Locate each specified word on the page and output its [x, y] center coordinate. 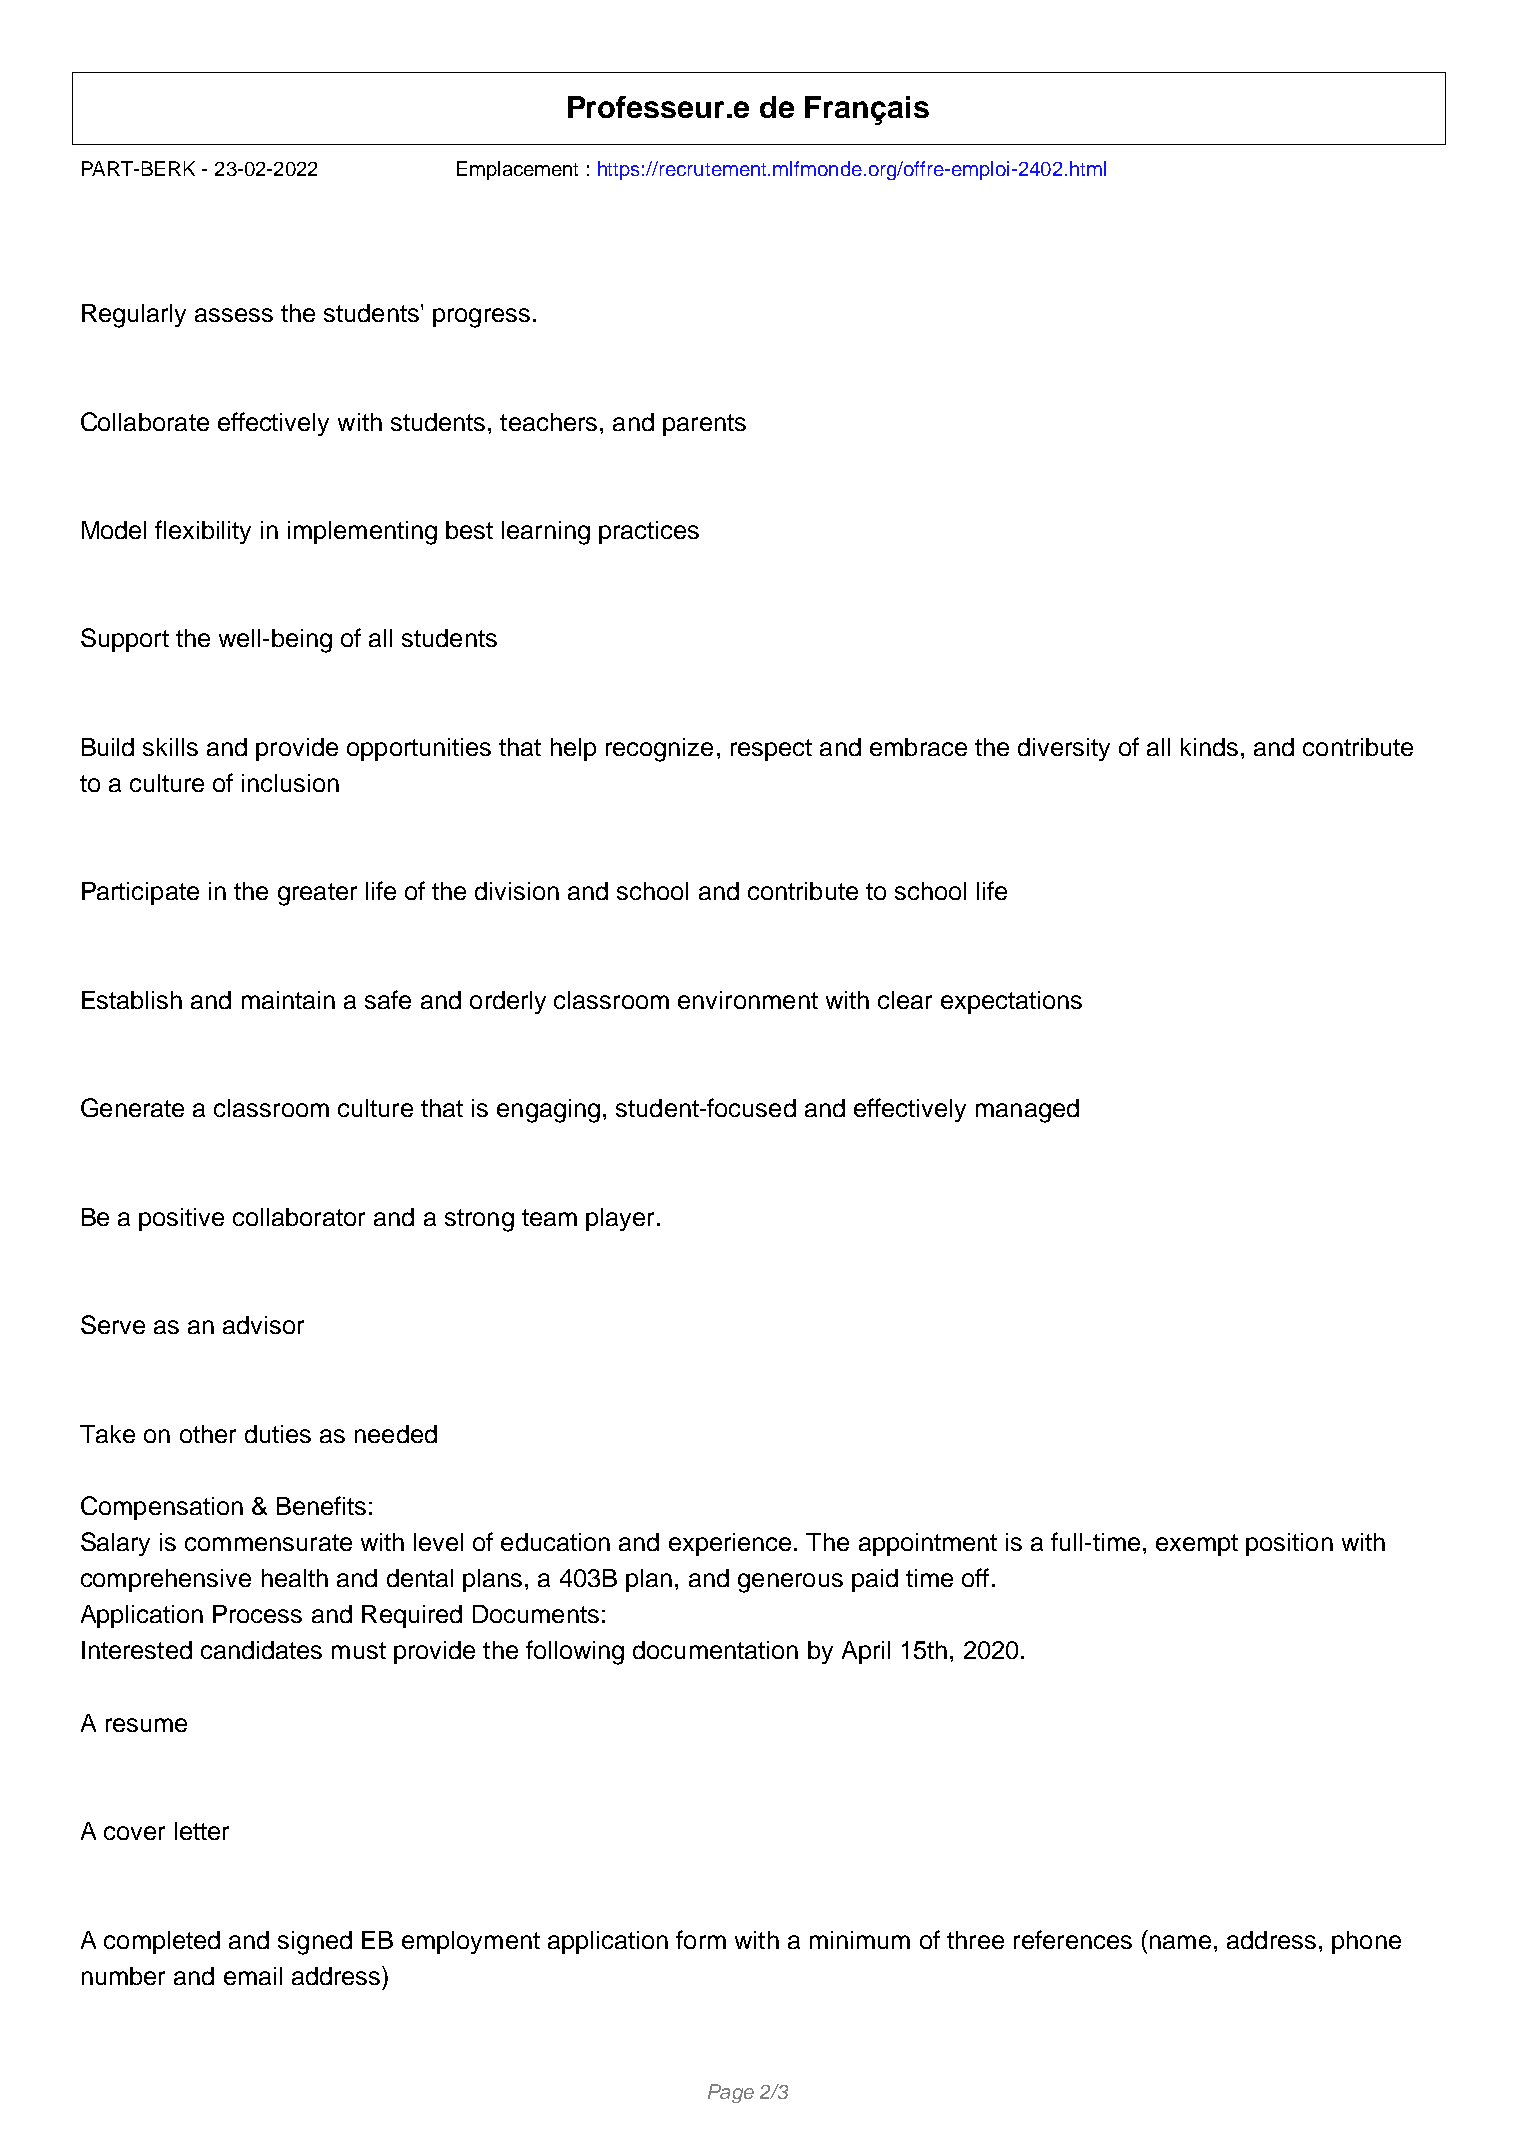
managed [1027, 1111]
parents [704, 425]
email [253, 1976]
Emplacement [517, 170]
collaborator [299, 1217]
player [620, 1219]
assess [234, 315]
